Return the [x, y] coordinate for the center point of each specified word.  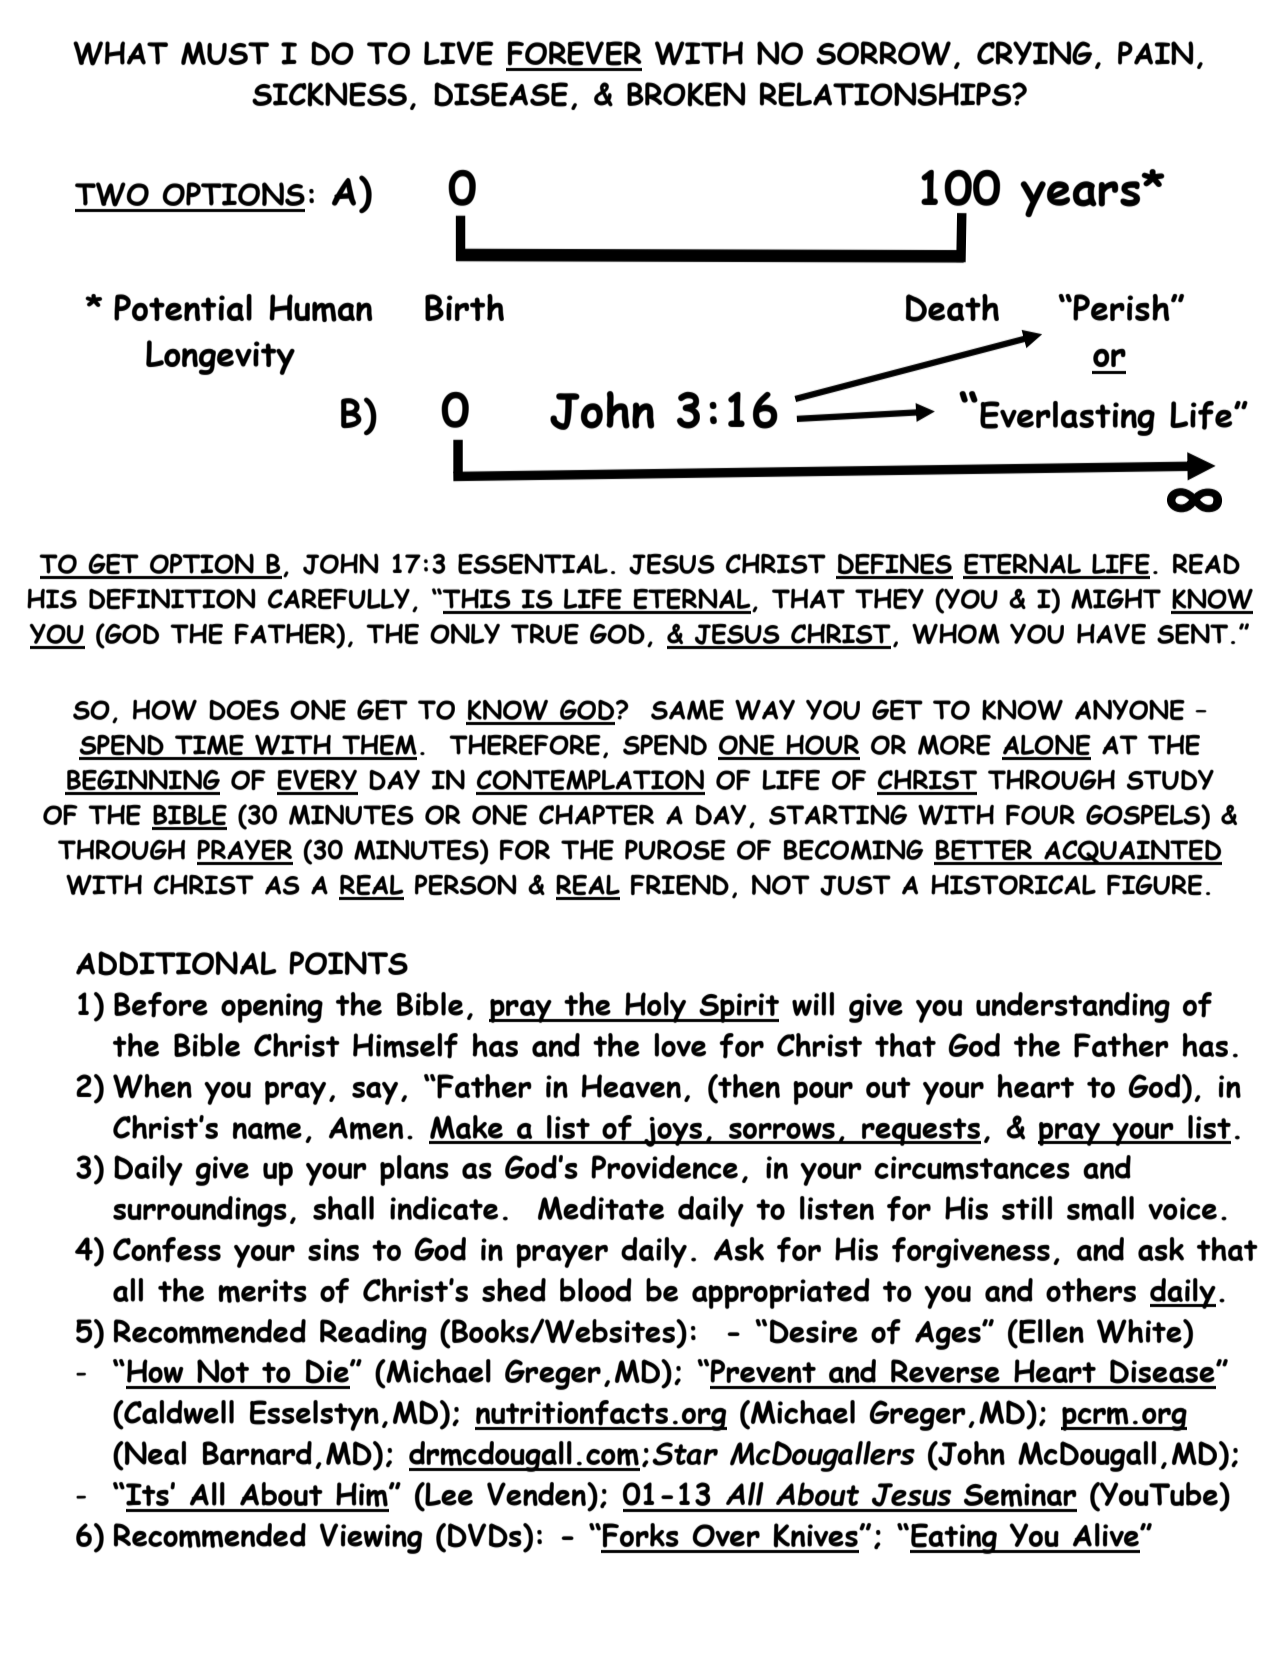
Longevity [220, 357]
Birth [464, 307]
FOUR [1040, 814]
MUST [225, 53]
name [267, 1131]
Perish [1121, 307]
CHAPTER [596, 815]
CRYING [1034, 53]
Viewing [371, 1538]
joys [673, 1132]
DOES [244, 710]
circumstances [972, 1168]
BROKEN [686, 94]
